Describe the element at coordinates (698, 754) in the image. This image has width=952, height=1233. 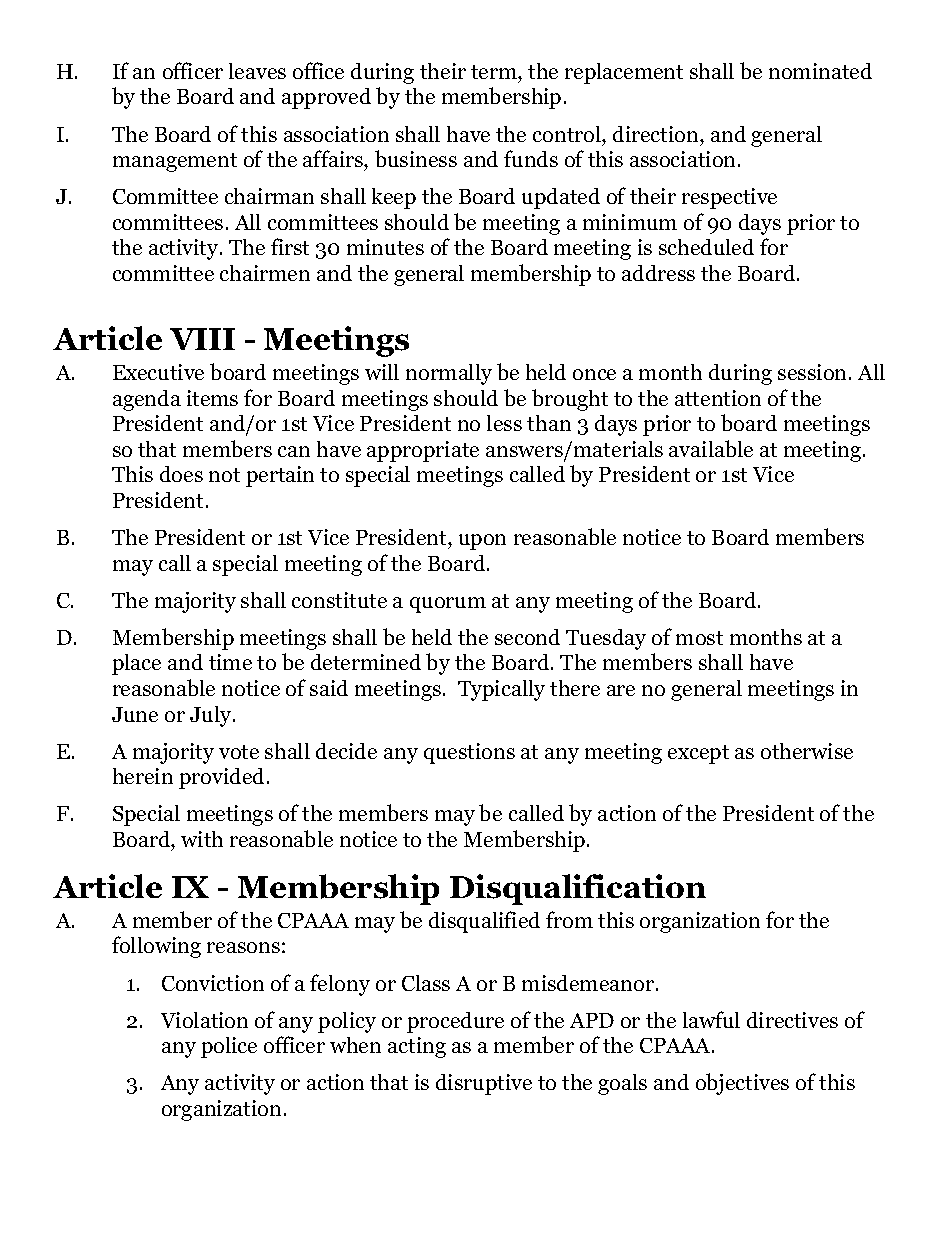
I see `except` at that location.
